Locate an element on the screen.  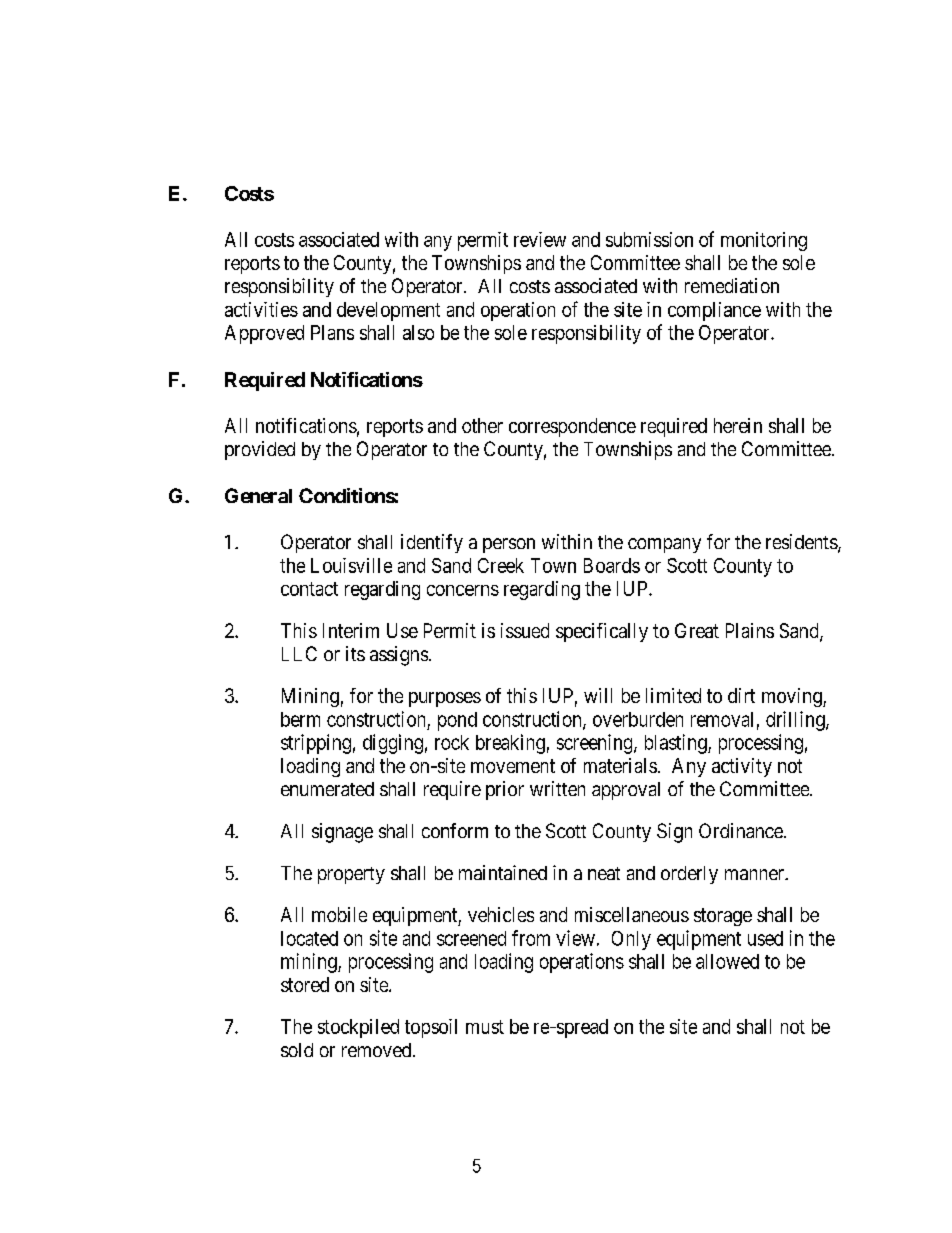
remediation is located at coordinates (732, 285).
